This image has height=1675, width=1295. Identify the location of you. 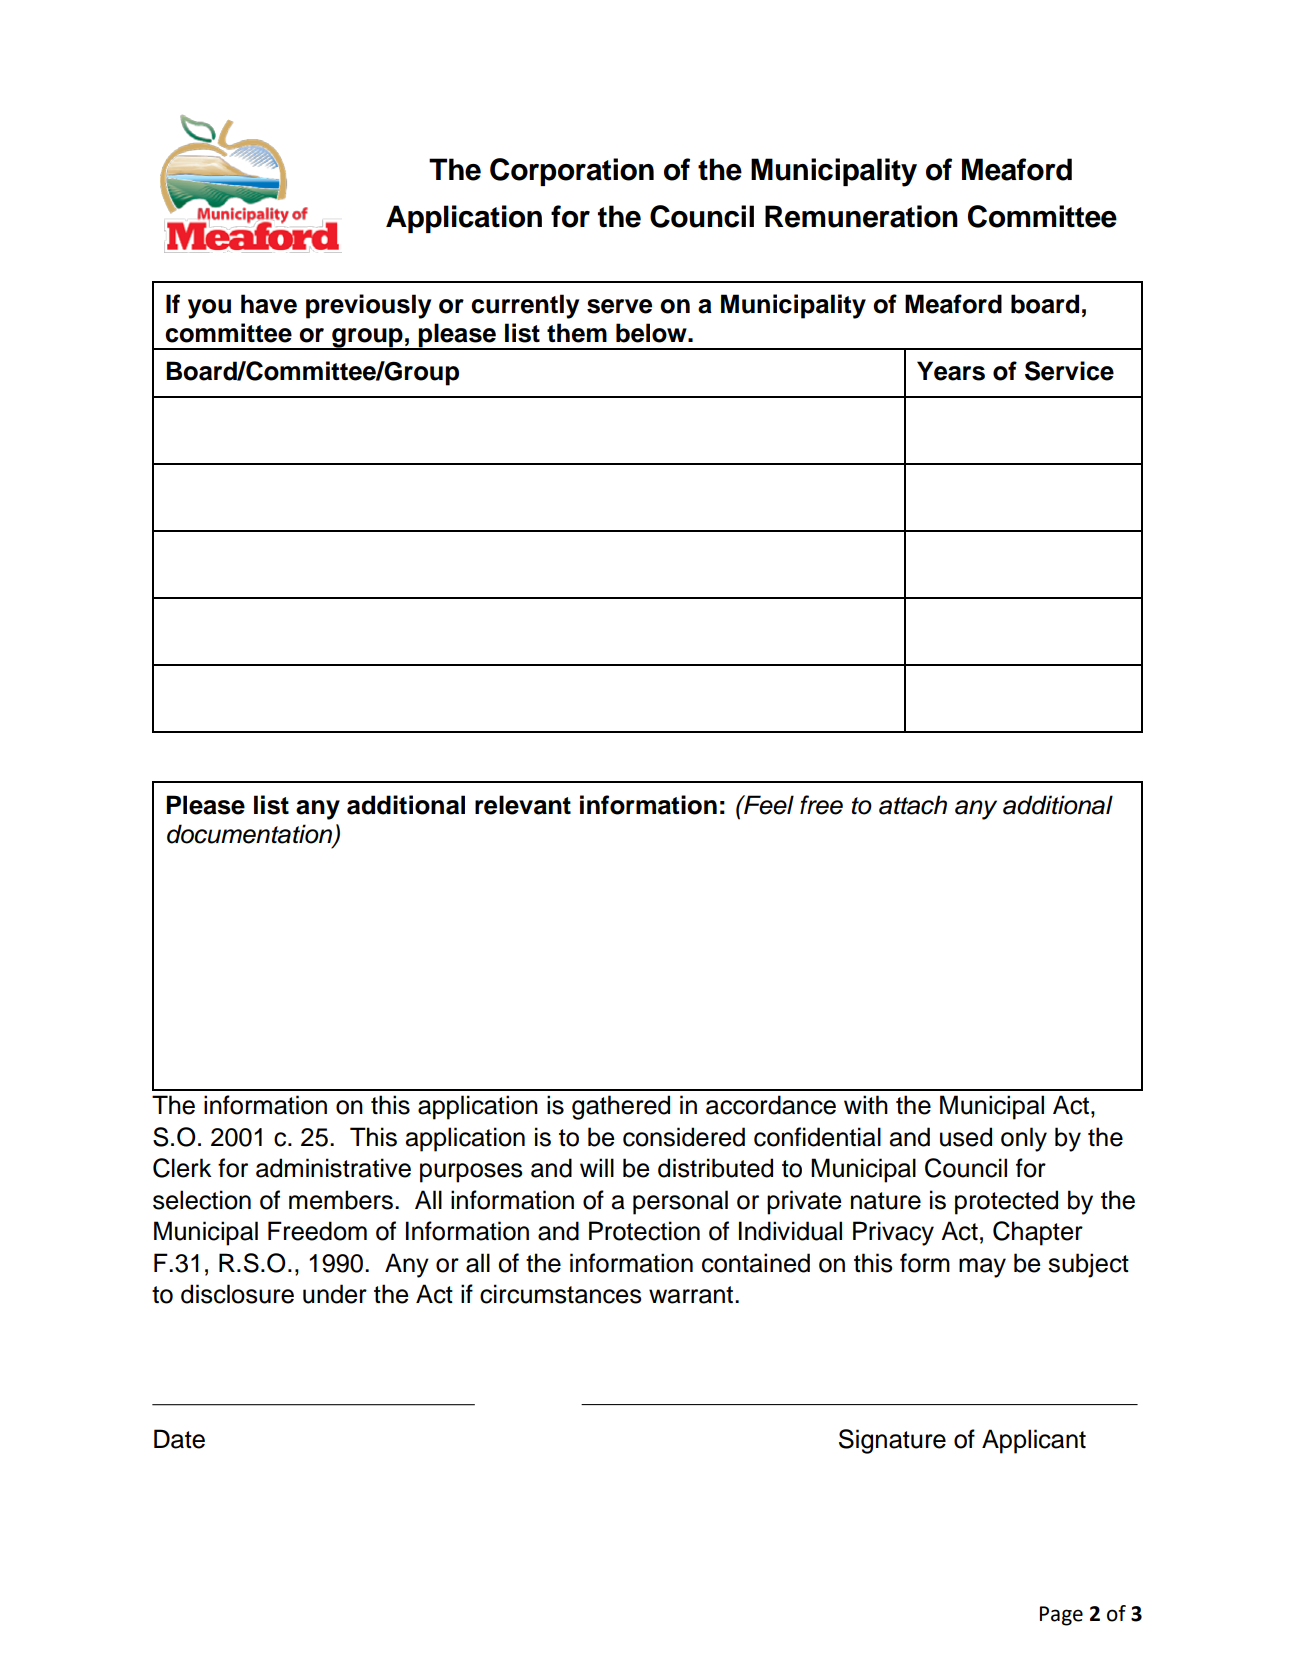
(209, 309).
